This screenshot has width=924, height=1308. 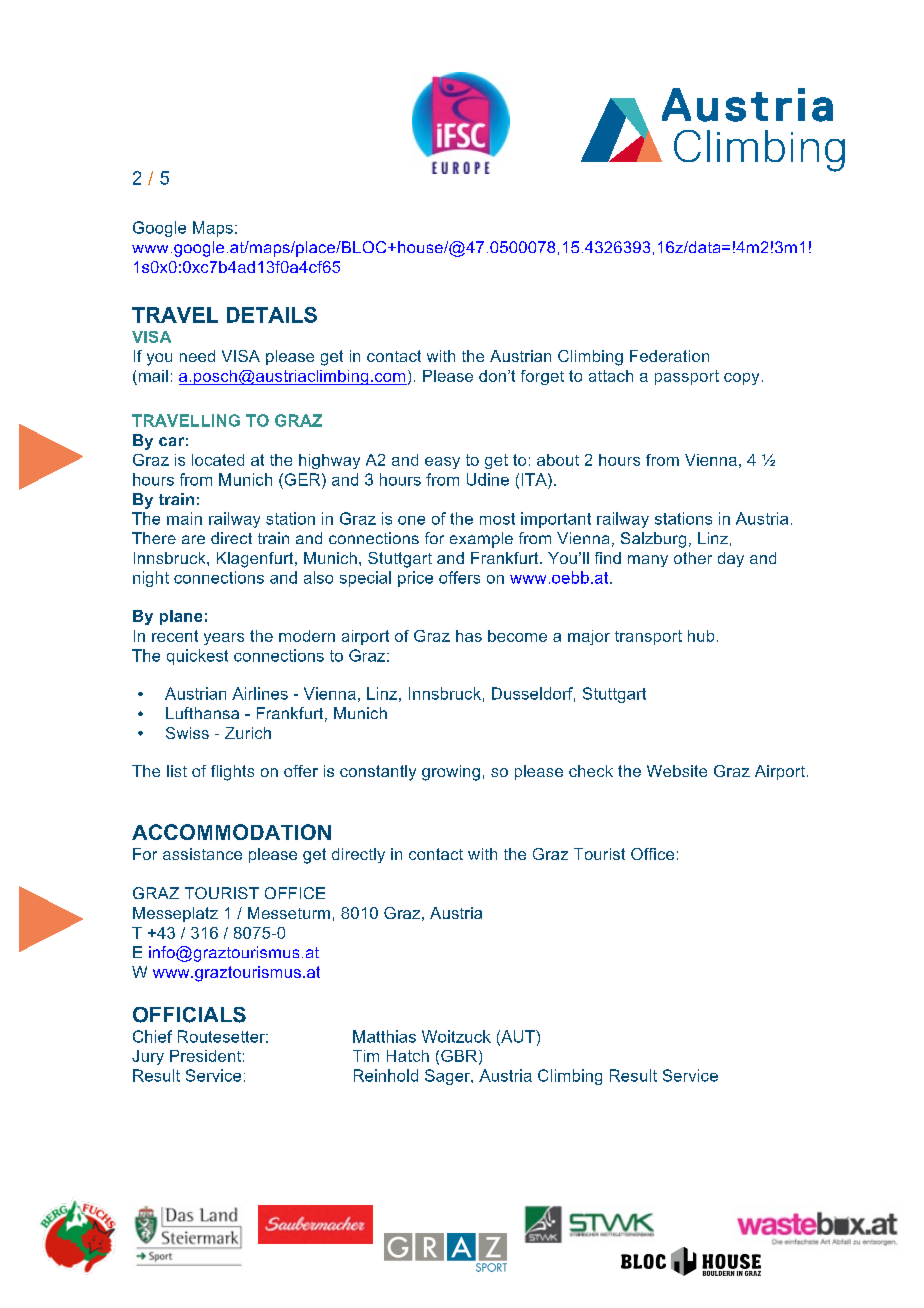 I want to click on transport, so click(x=648, y=637).
